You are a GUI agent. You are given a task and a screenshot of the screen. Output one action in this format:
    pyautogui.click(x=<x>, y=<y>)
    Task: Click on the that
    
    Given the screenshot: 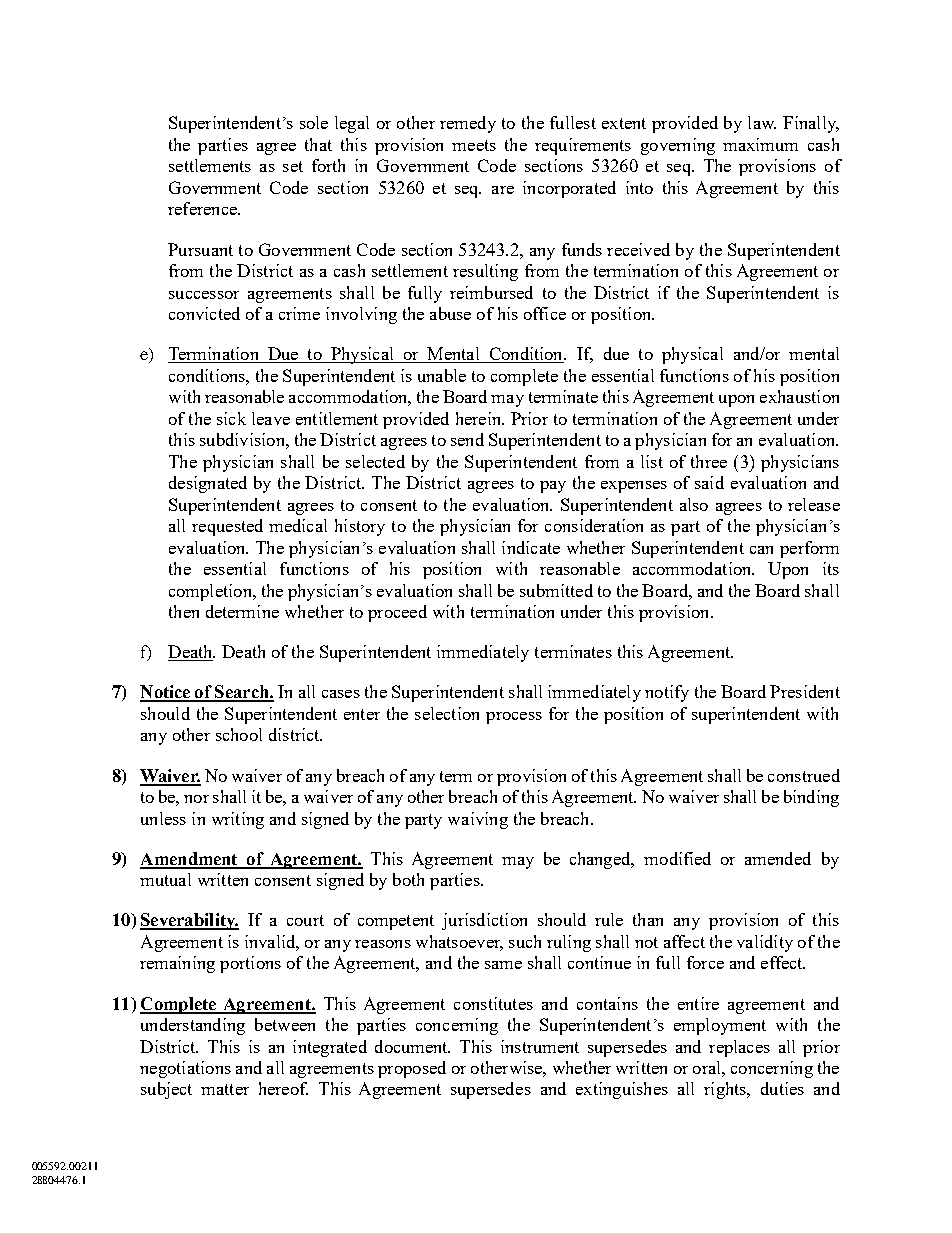 What is the action you would take?
    pyautogui.click(x=318, y=144)
